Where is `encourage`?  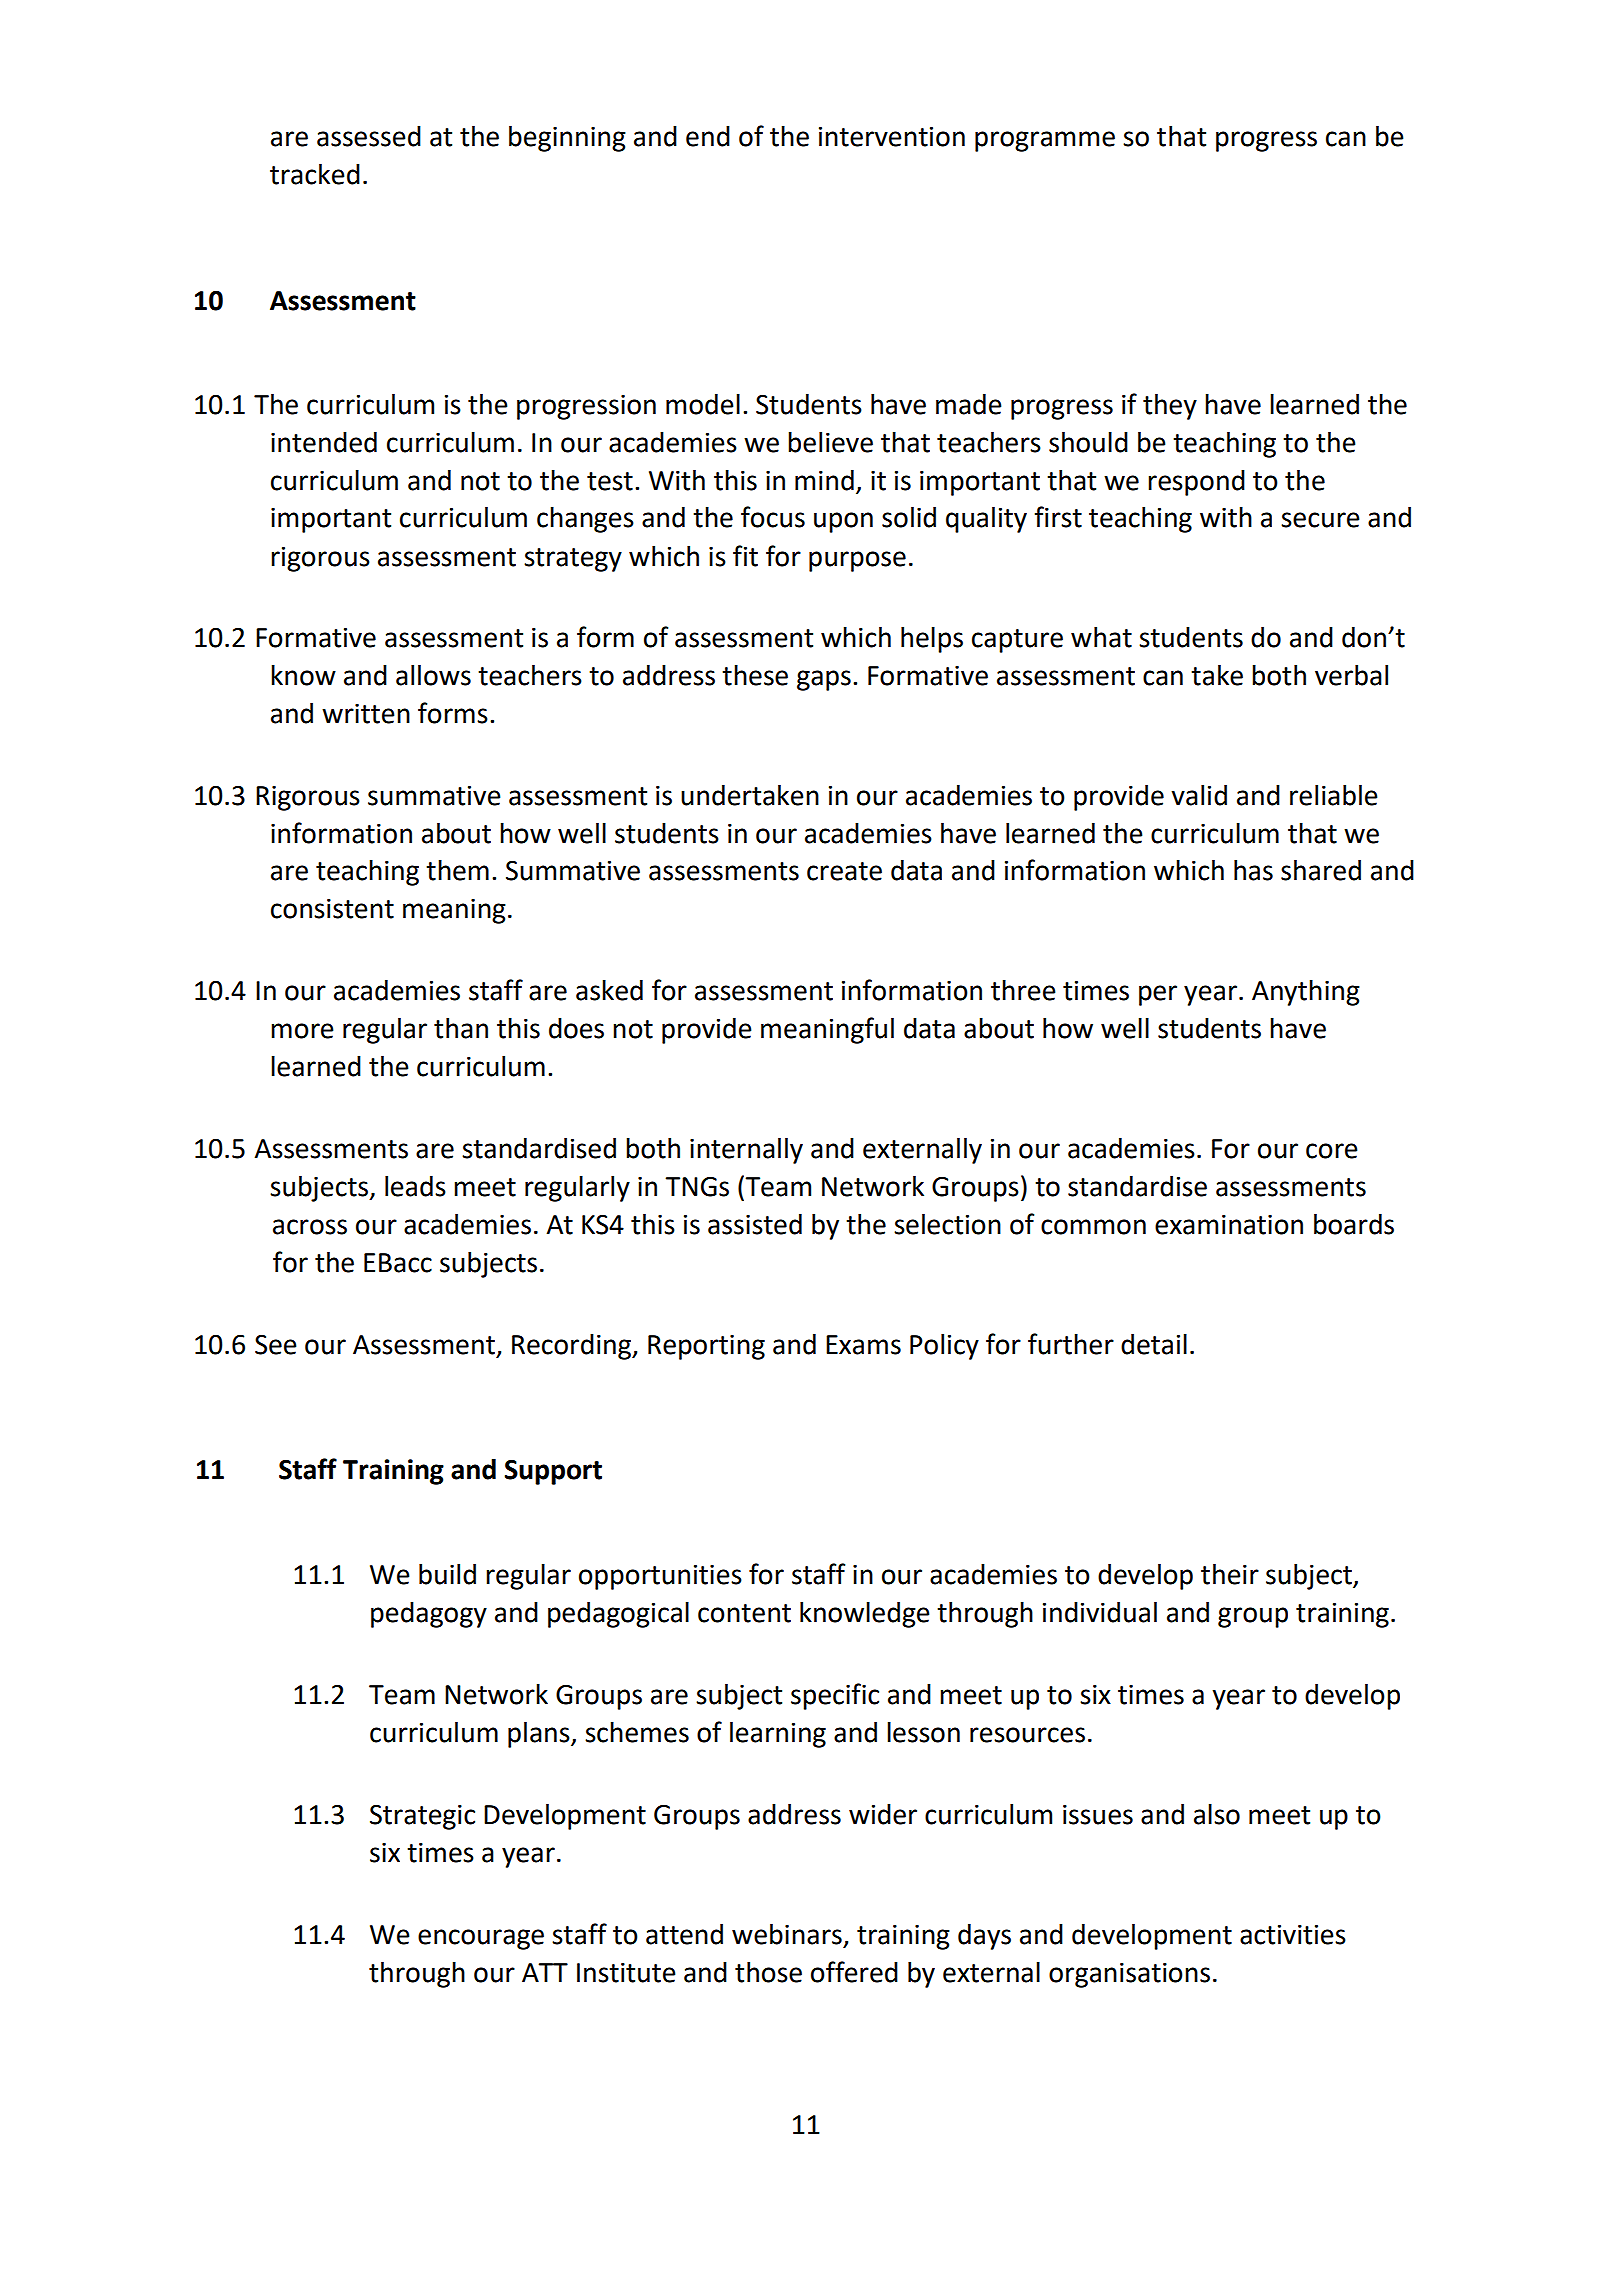
encourage is located at coordinates (481, 1939).
